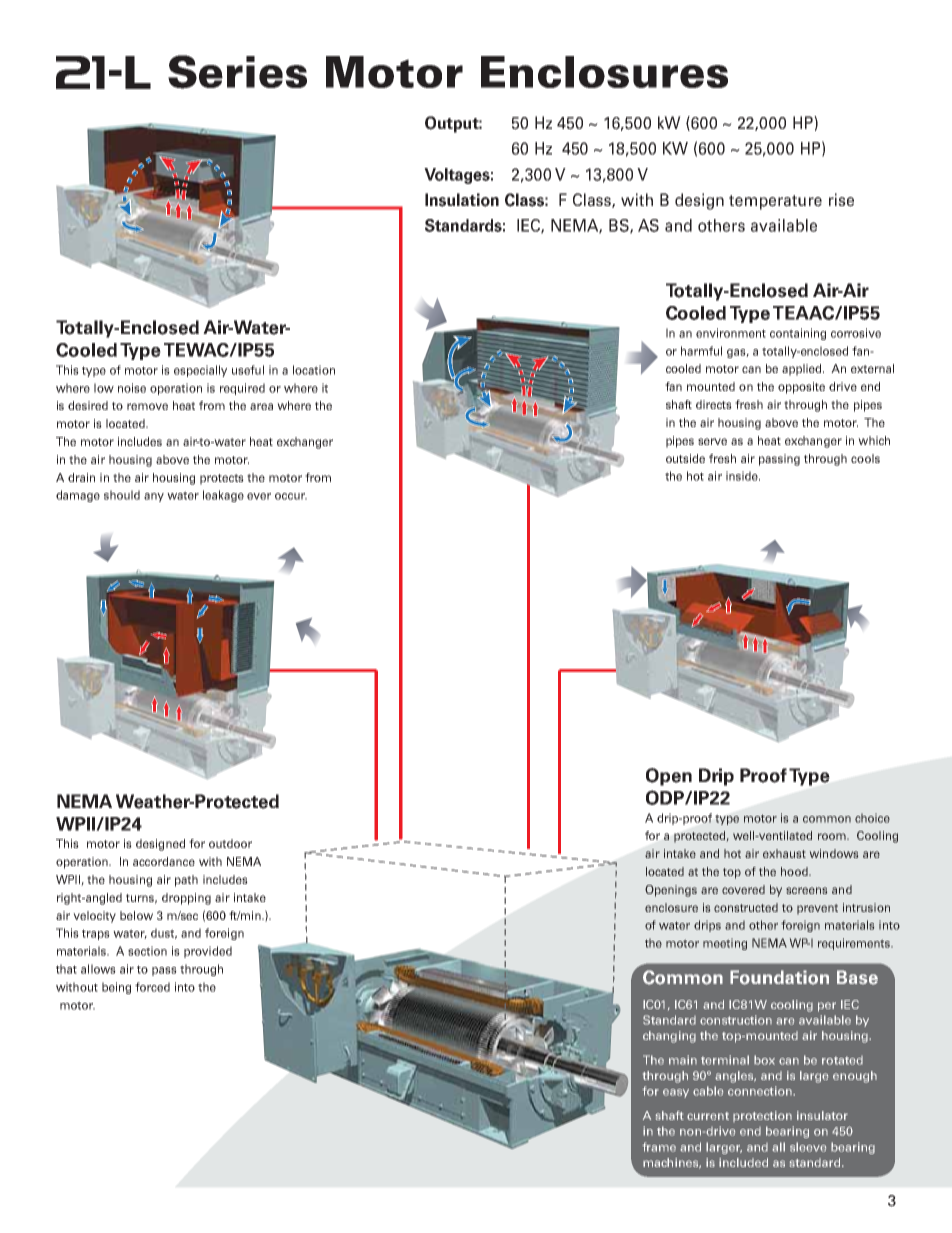 Image resolution: width=952 pixels, height=1233 pixels. I want to click on forced, so click(152, 987).
